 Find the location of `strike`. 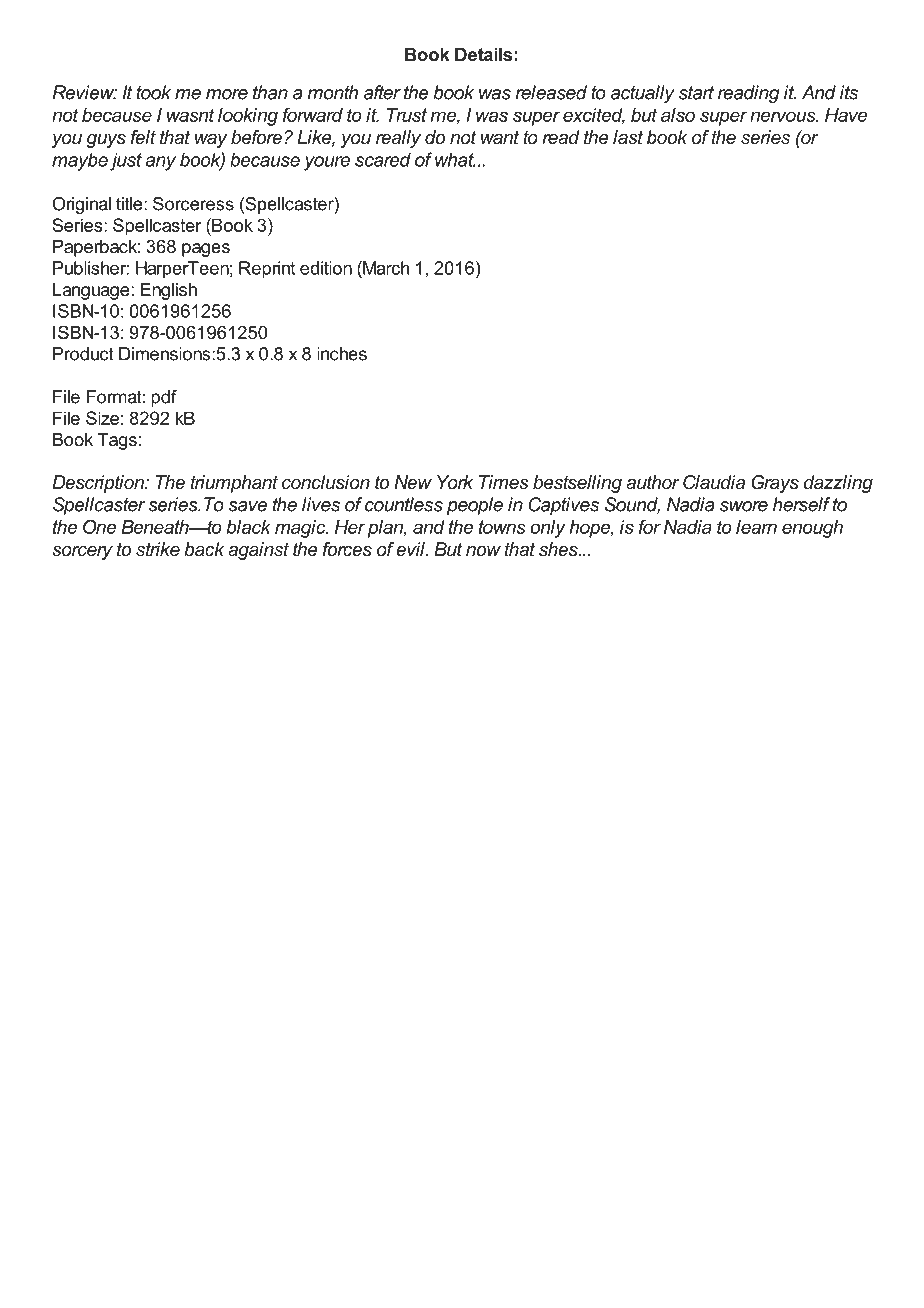

strike is located at coordinates (158, 549).
